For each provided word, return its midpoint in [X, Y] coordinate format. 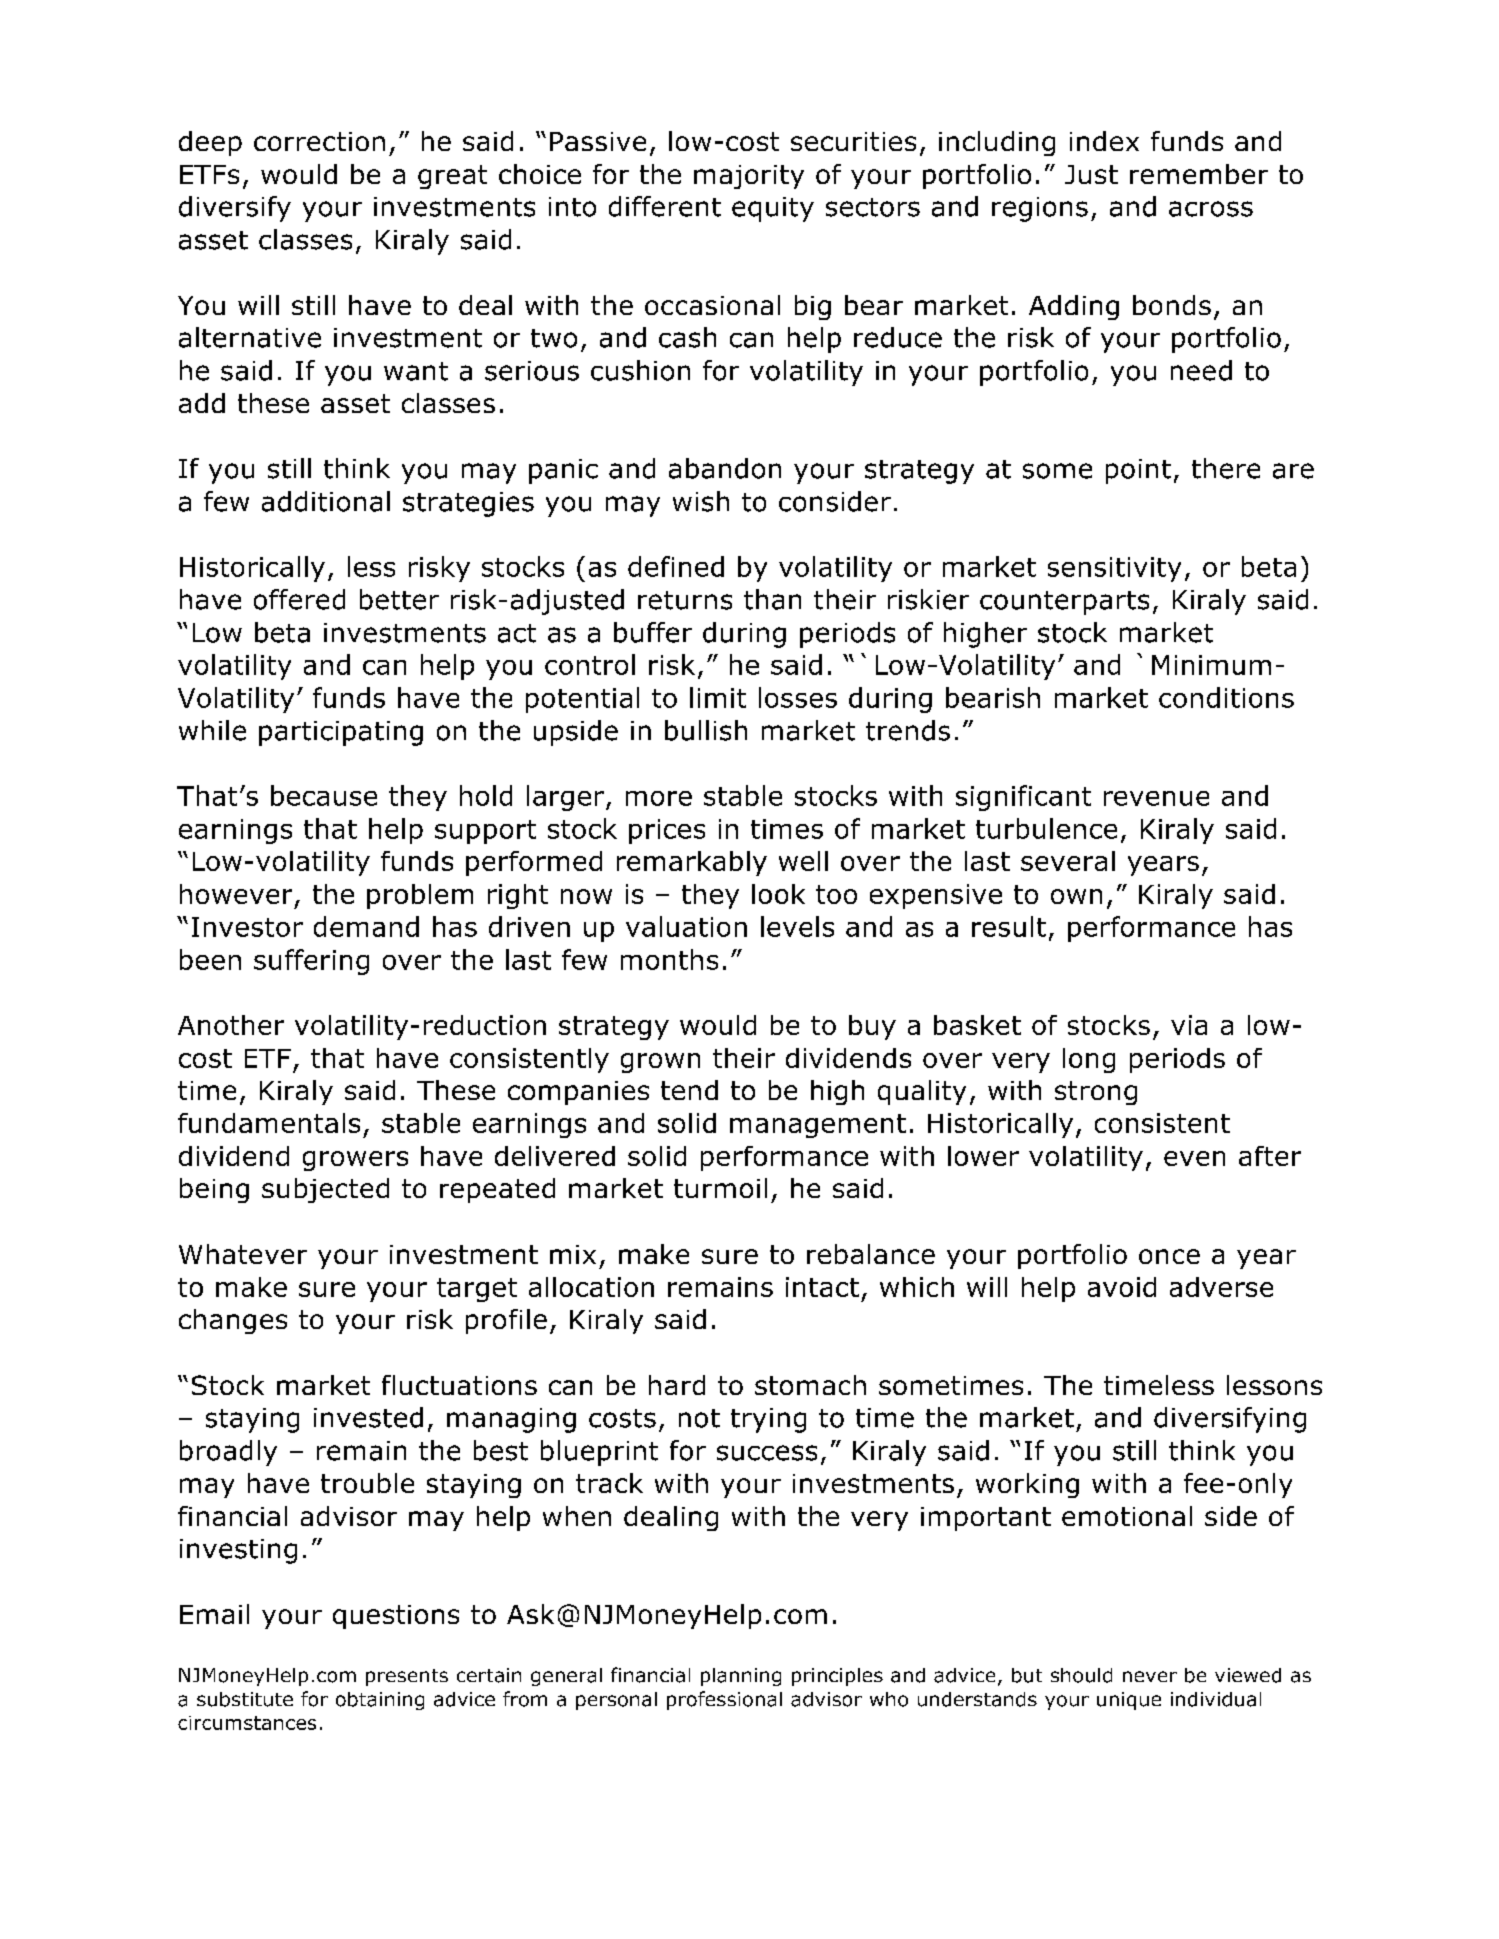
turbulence [1046, 828]
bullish [706, 730]
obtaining [380, 1701]
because [324, 795]
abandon [725, 468]
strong [1096, 1093]
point [1138, 471]
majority [749, 177]
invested [368, 1417]
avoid [1122, 1287]
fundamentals [269, 1123]
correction [319, 141]
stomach [810, 1385]
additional [326, 501]
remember [1199, 174]
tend [689, 1090]
